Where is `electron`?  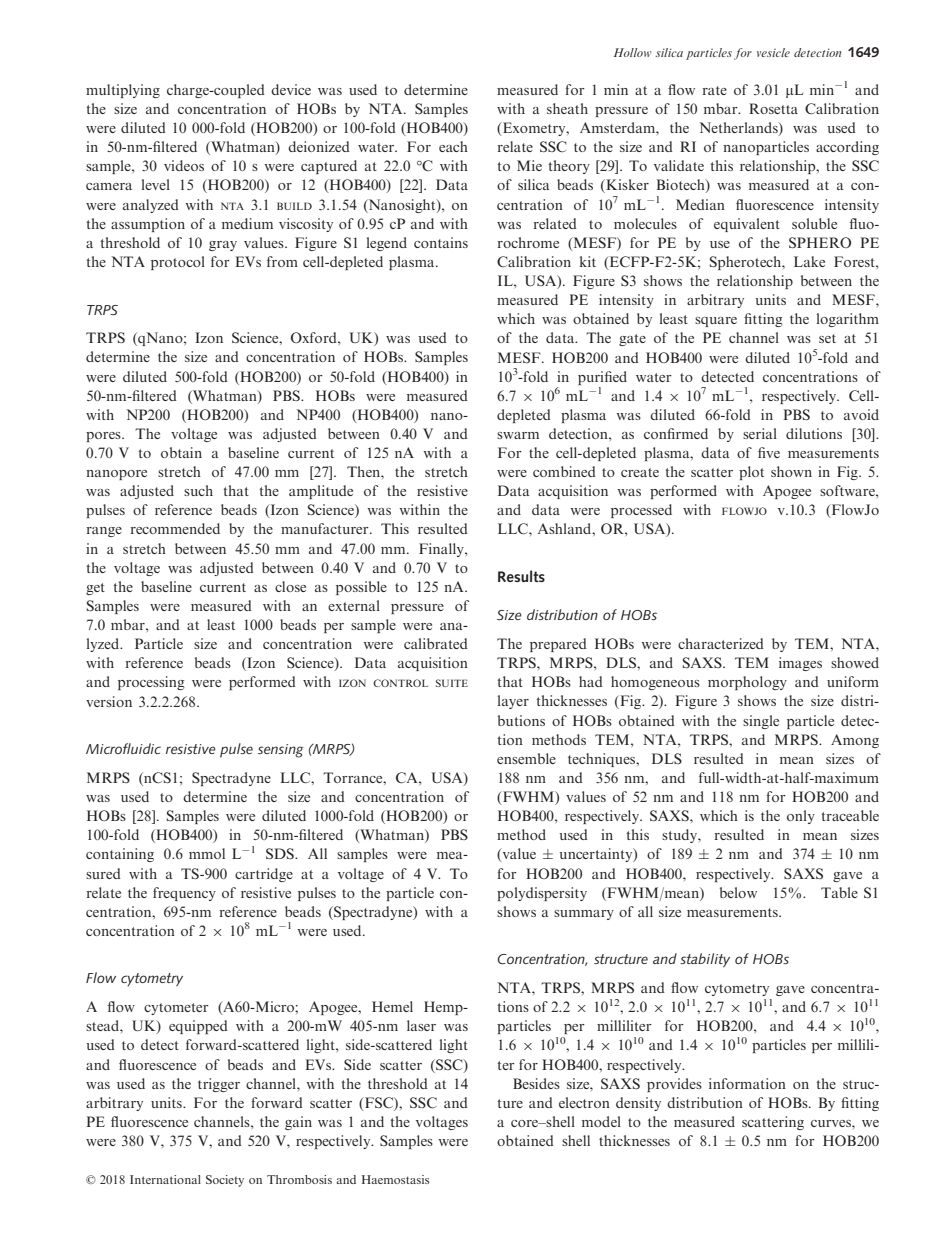 electron is located at coordinates (584, 1102).
